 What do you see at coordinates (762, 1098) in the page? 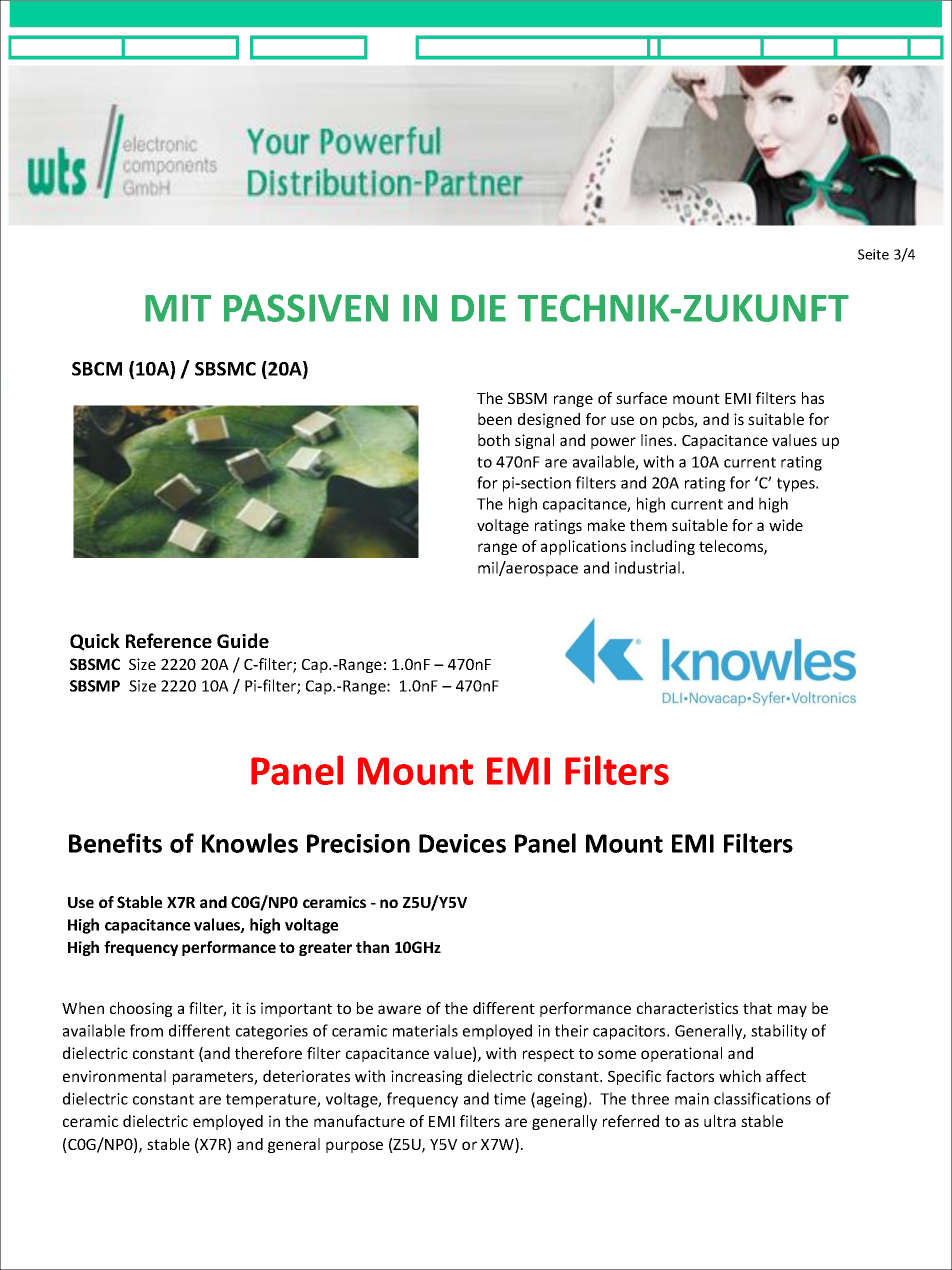
I see `classifications` at bounding box center [762, 1098].
